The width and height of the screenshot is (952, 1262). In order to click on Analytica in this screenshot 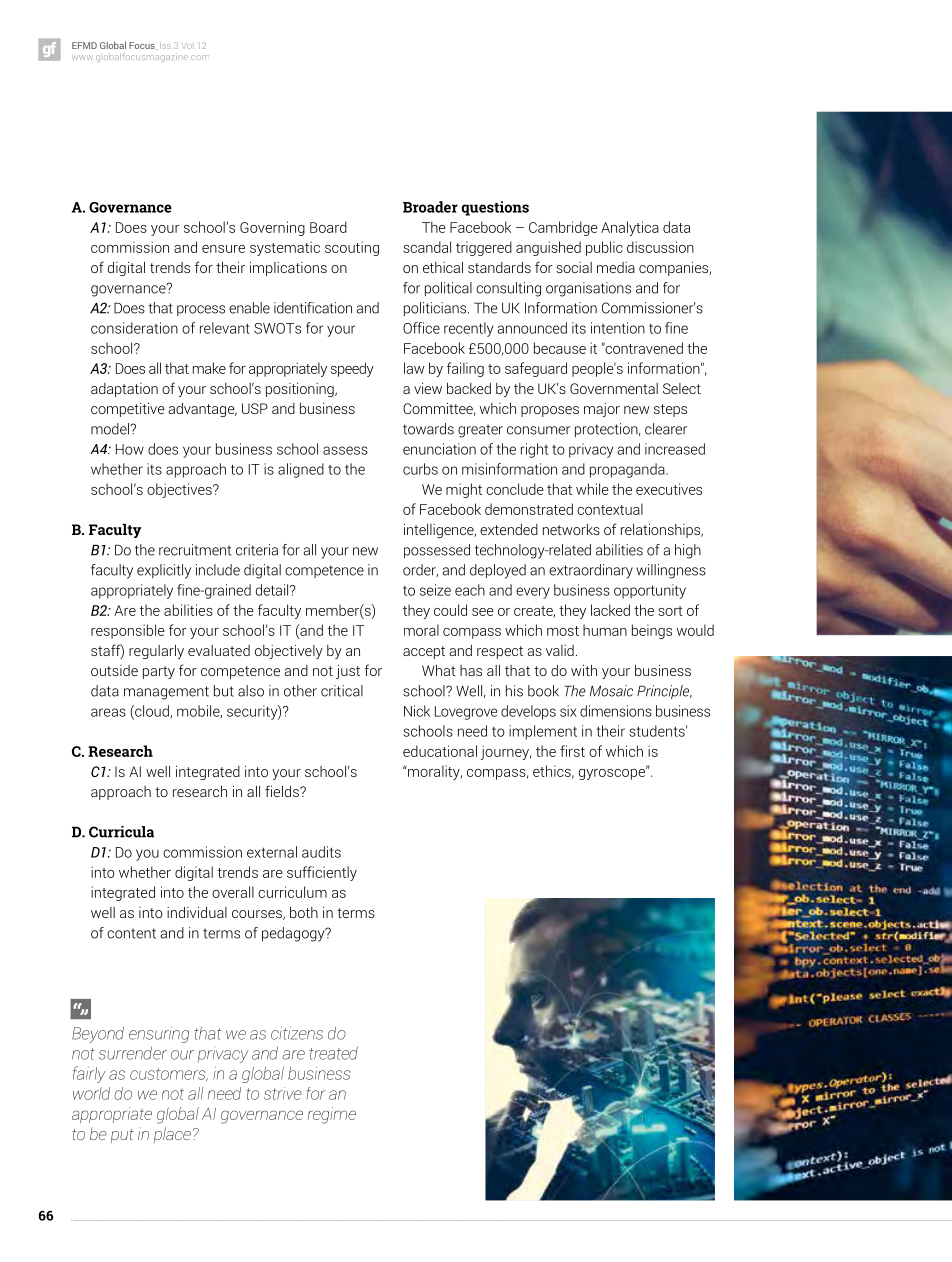, I will do `click(630, 228)`.
